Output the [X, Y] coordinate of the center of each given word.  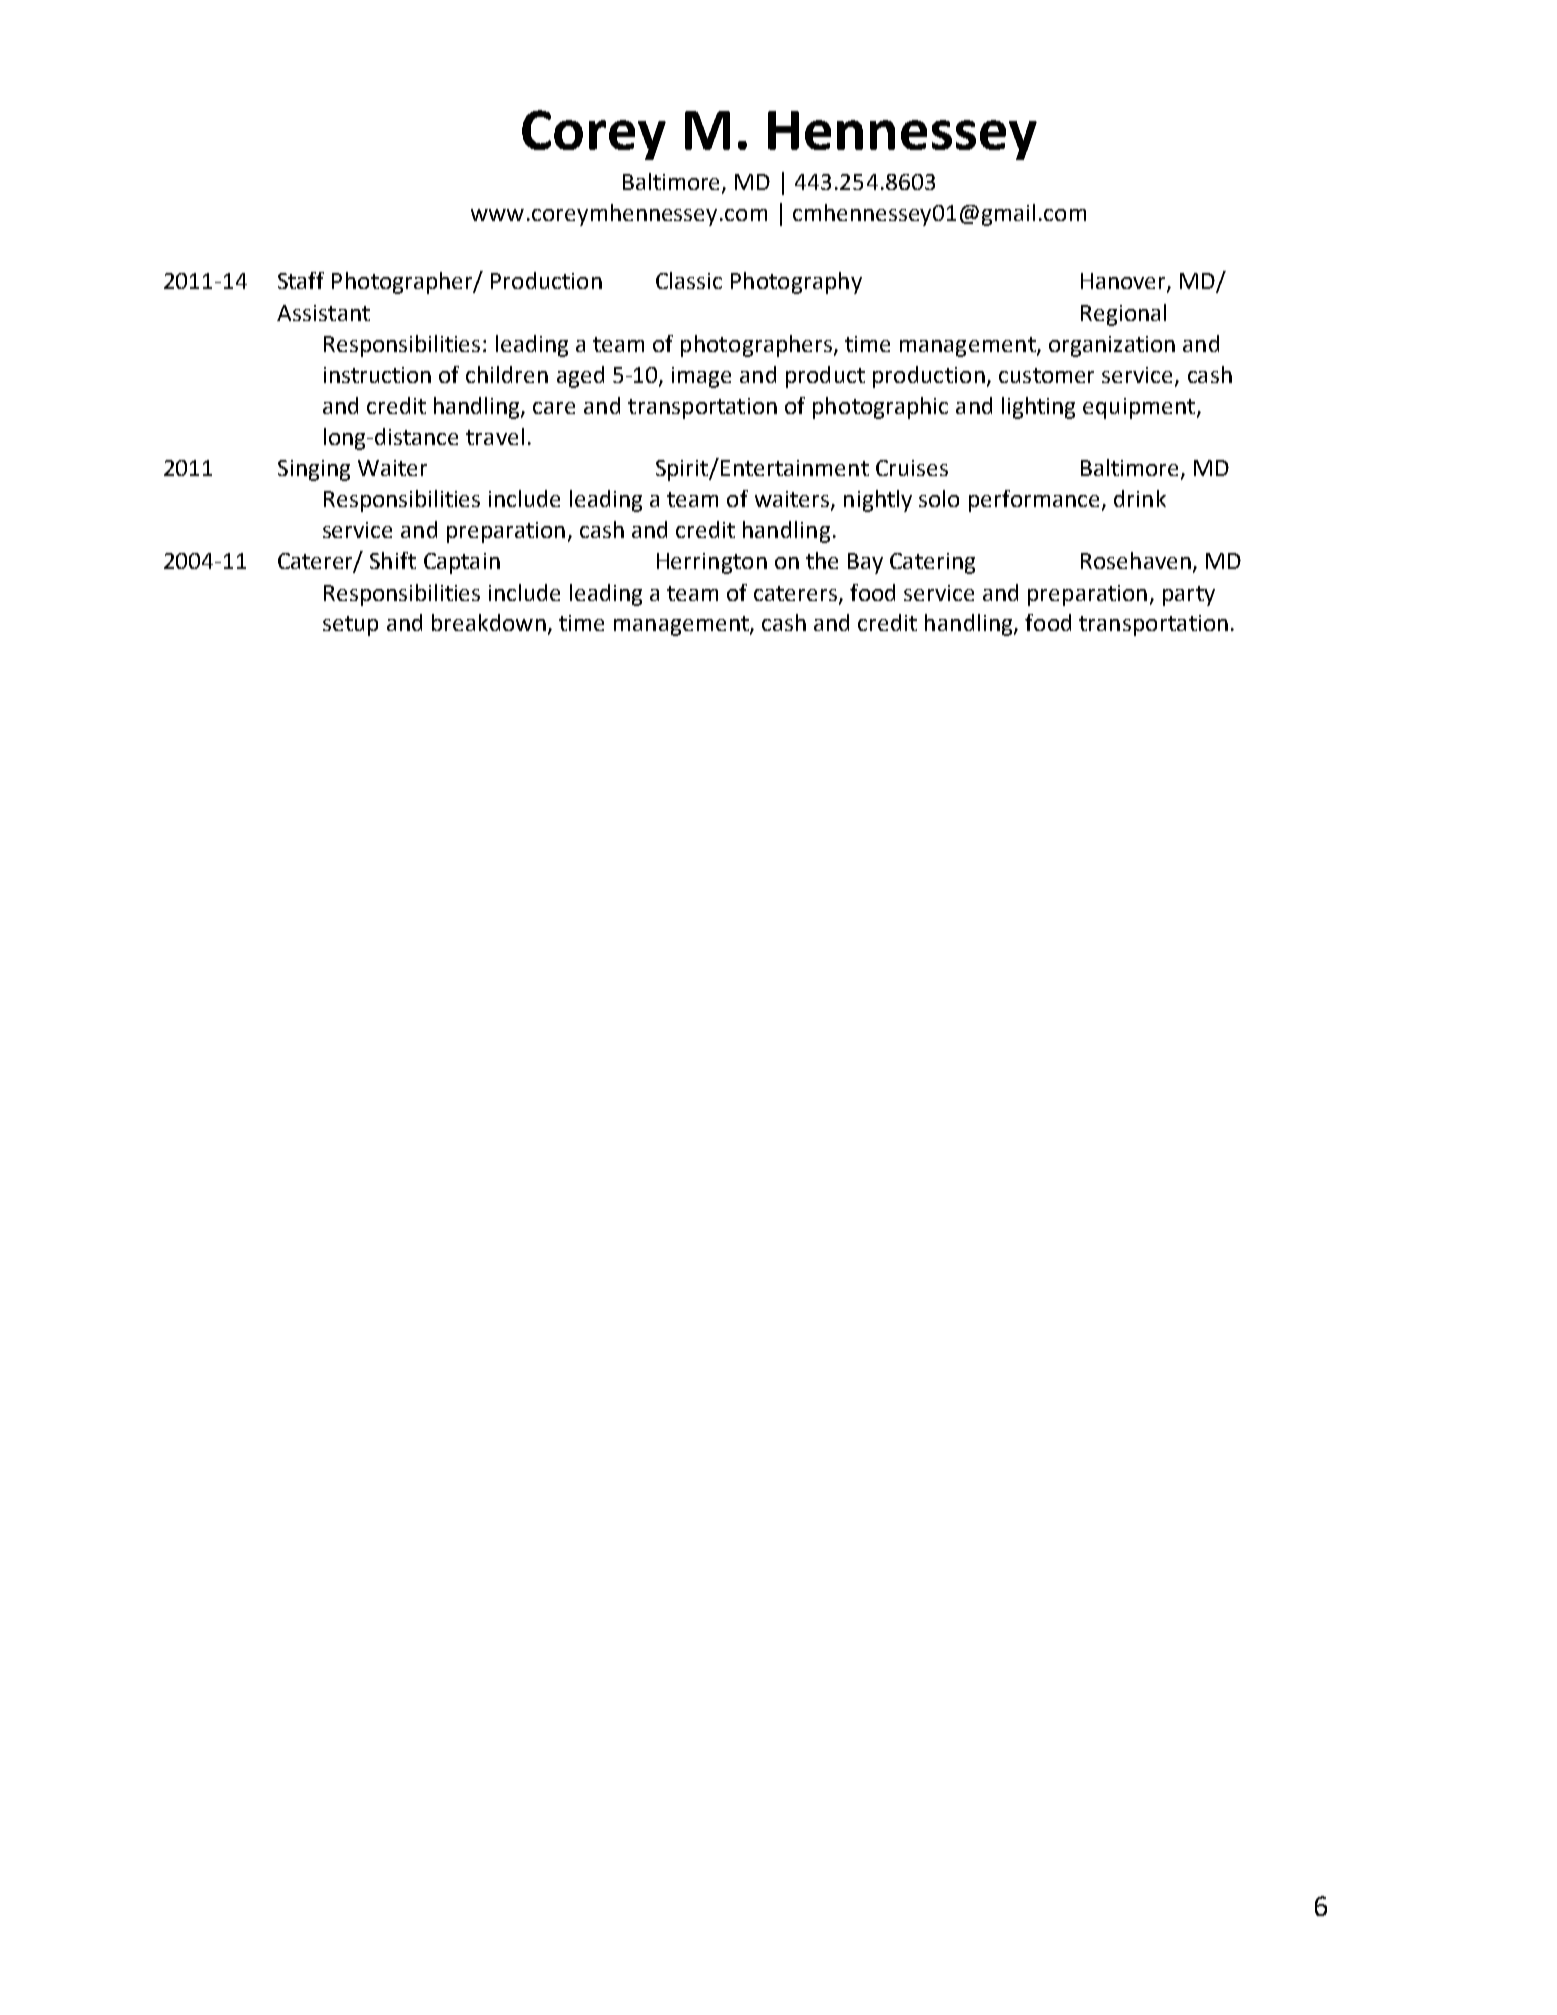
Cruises [912, 468]
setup [350, 626]
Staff [301, 280]
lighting [1038, 408]
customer [1046, 375]
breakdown [489, 622]
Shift [393, 560]
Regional [1123, 315]
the [822, 560]
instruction [377, 375]
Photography [796, 283]
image [701, 377]
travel [495, 436]
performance [1034, 501]
